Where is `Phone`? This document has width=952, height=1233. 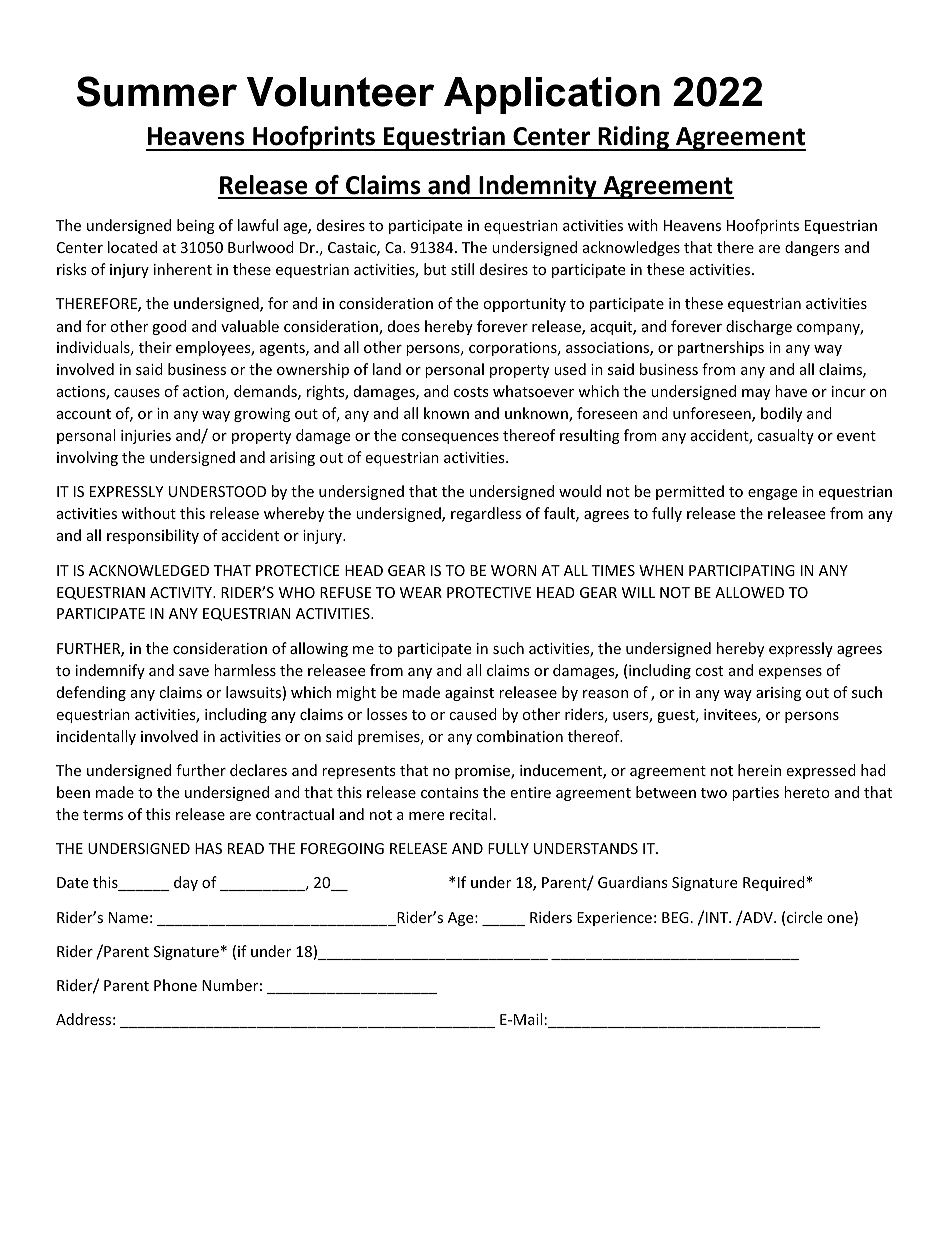 Phone is located at coordinates (175, 985).
